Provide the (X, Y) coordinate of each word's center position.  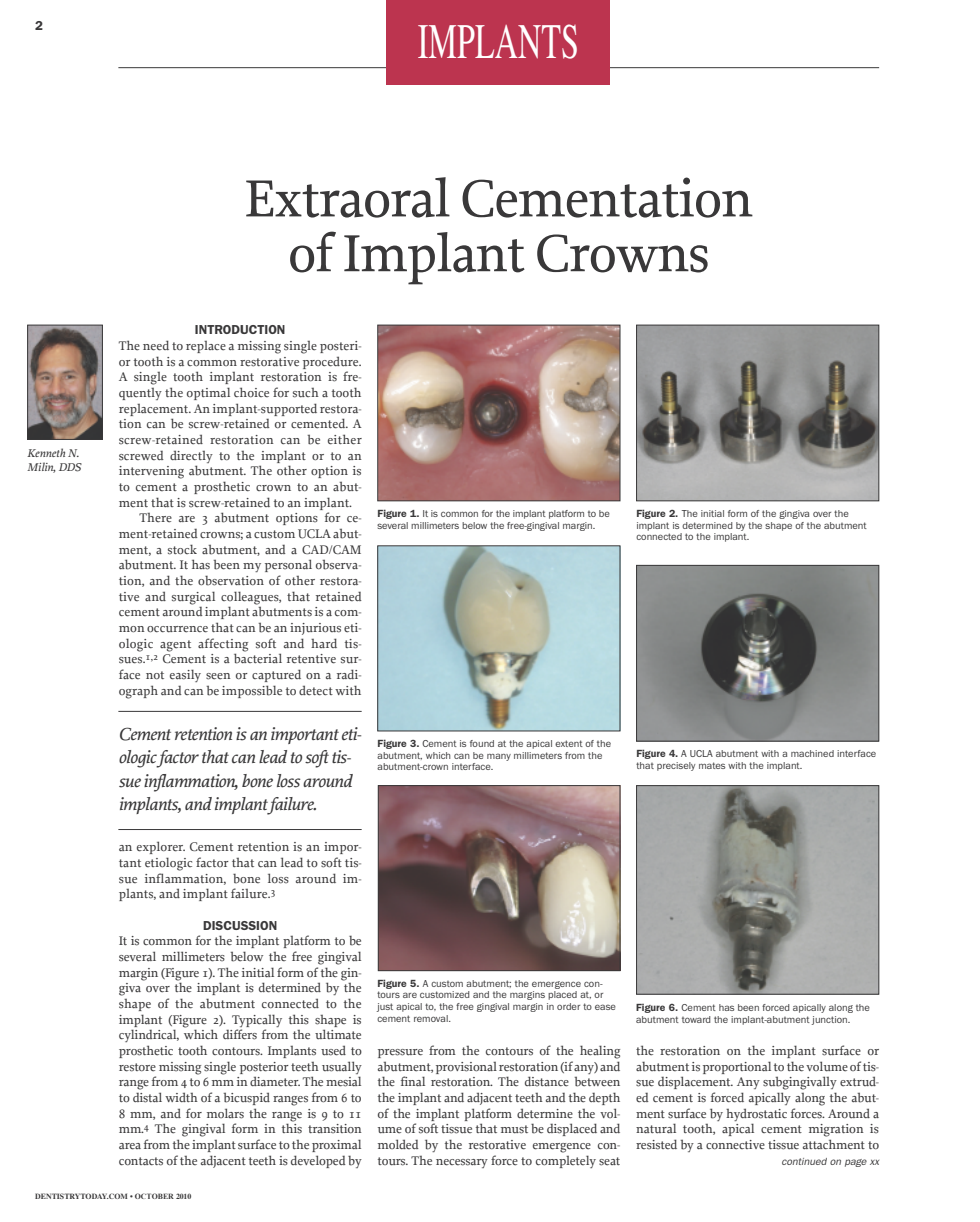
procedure (332, 362)
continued (804, 1161)
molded (398, 1144)
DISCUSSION (240, 925)
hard (324, 643)
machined (812, 753)
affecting (223, 646)
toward (696, 1019)
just (385, 1007)
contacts (141, 1161)
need (156, 345)
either (345, 439)
